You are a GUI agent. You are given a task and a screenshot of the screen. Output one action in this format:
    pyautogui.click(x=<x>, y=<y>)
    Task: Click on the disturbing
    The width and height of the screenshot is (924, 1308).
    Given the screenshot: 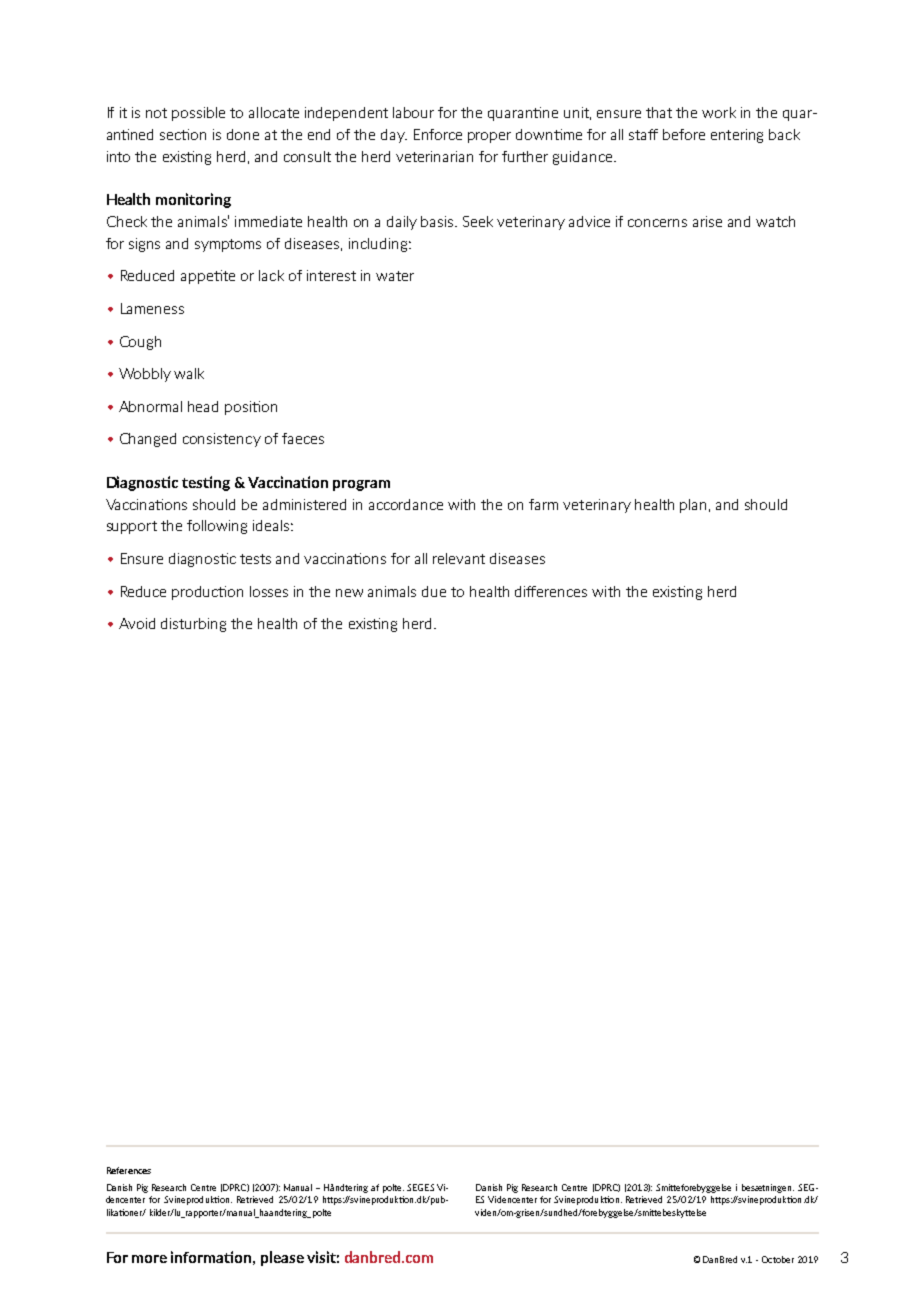 What is the action you would take?
    pyautogui.click(x=193, y=625)
